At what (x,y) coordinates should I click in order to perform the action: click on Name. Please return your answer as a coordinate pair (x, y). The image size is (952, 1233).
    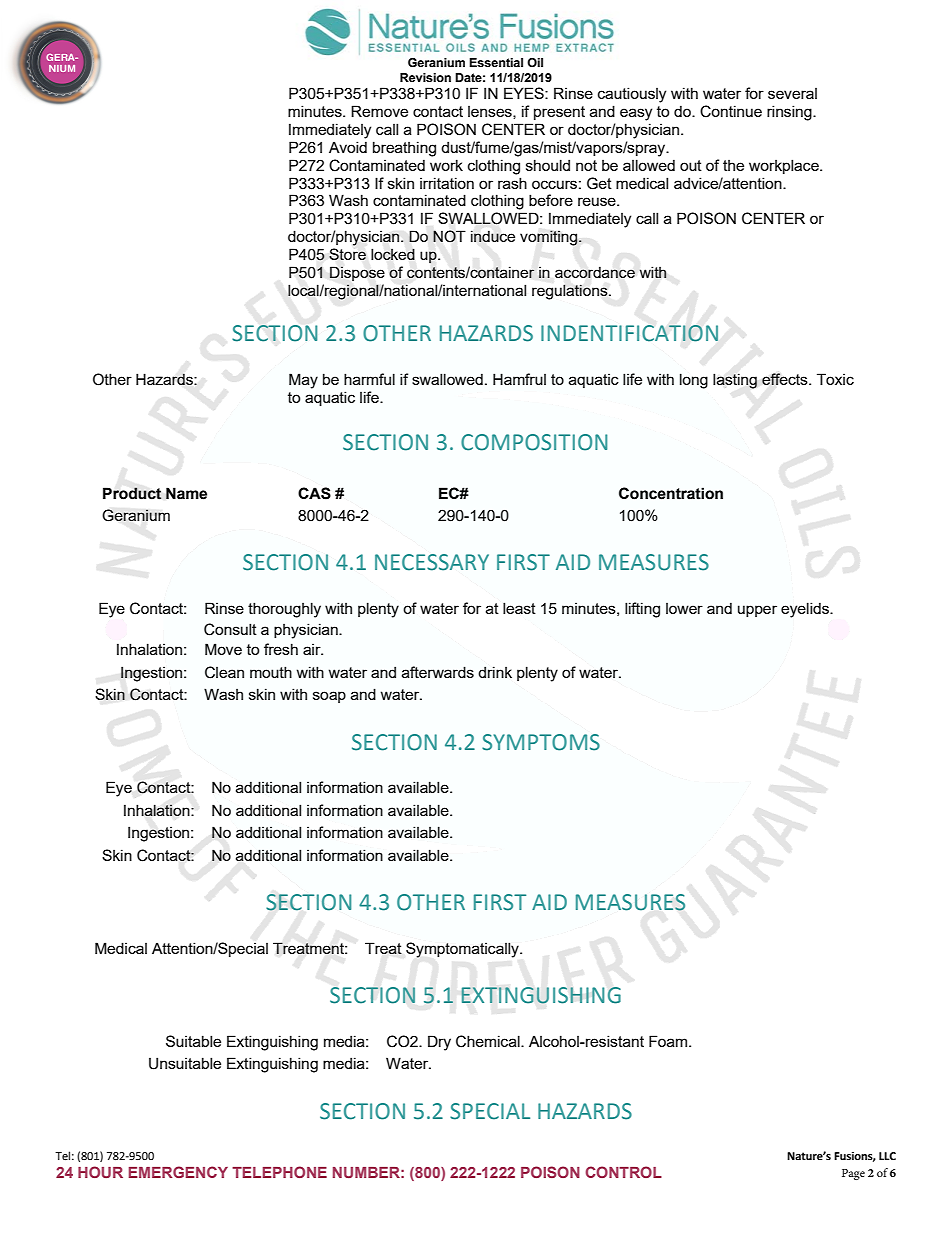
    Looking at the image, I should click on (186, 493).
